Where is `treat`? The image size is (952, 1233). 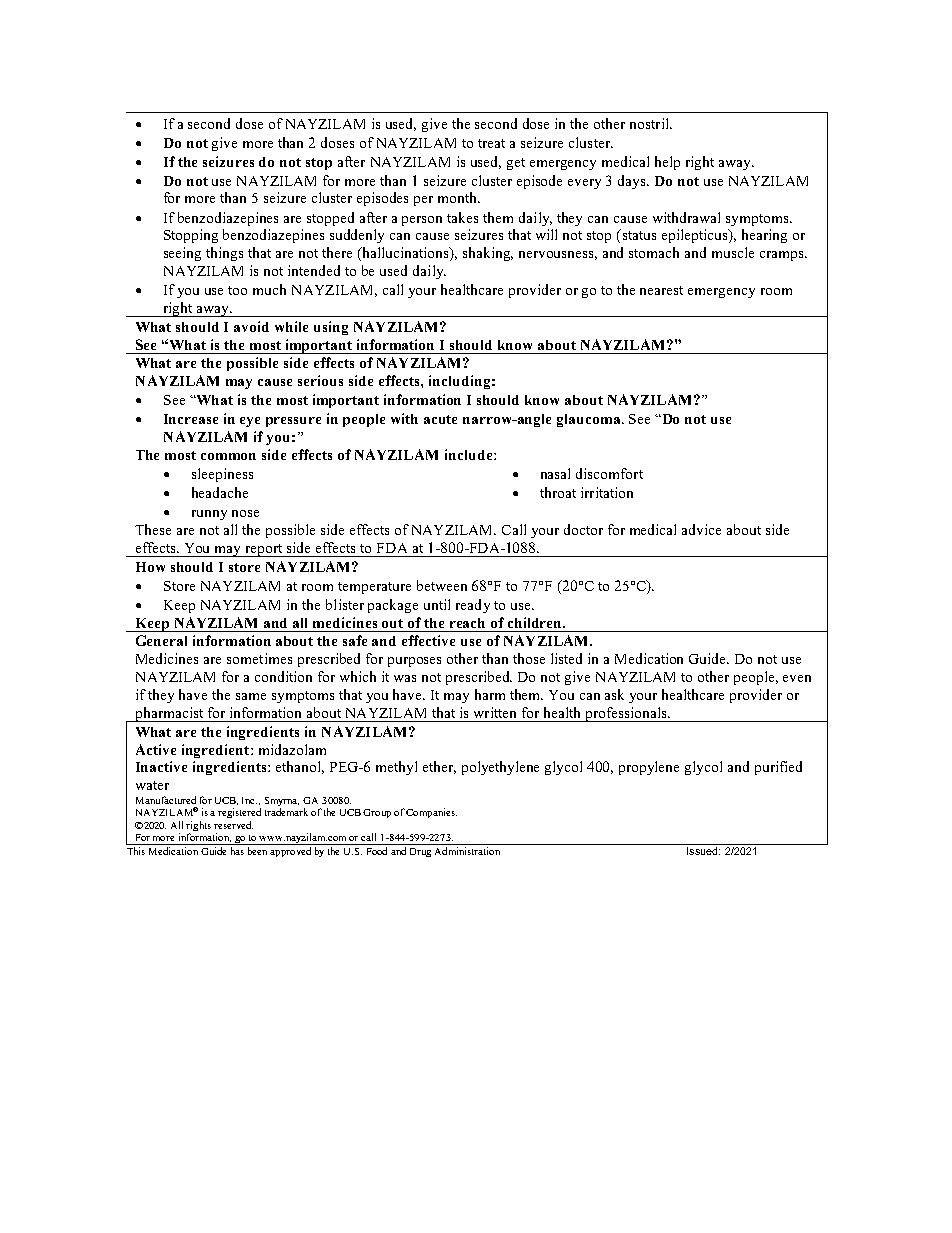
treat is located at coordinates (491, 143).
